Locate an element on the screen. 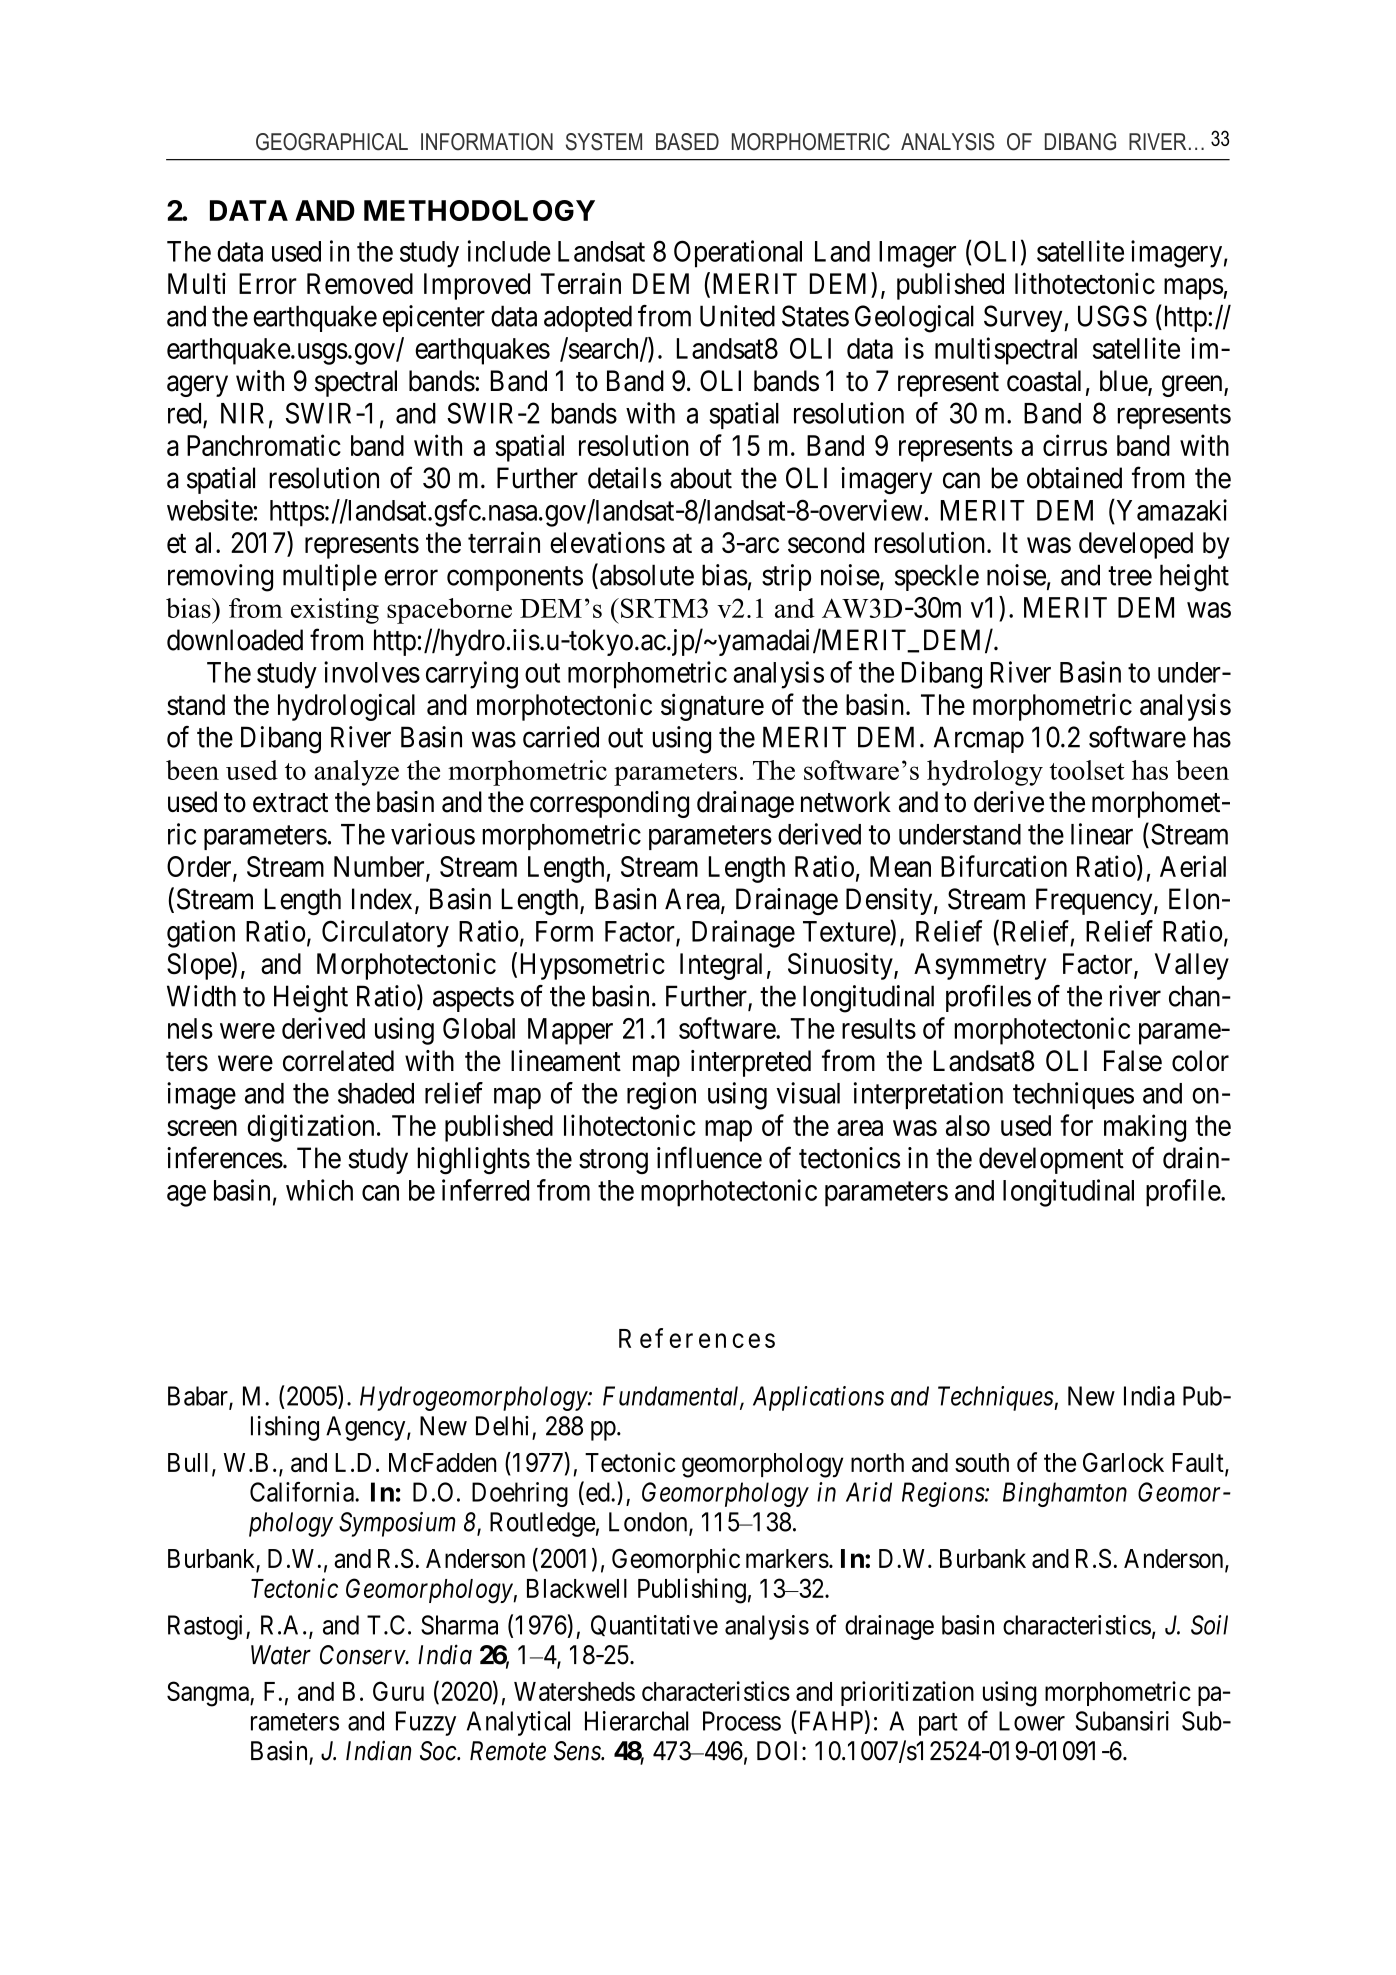  absolute is located at coordinates (647, 575).
